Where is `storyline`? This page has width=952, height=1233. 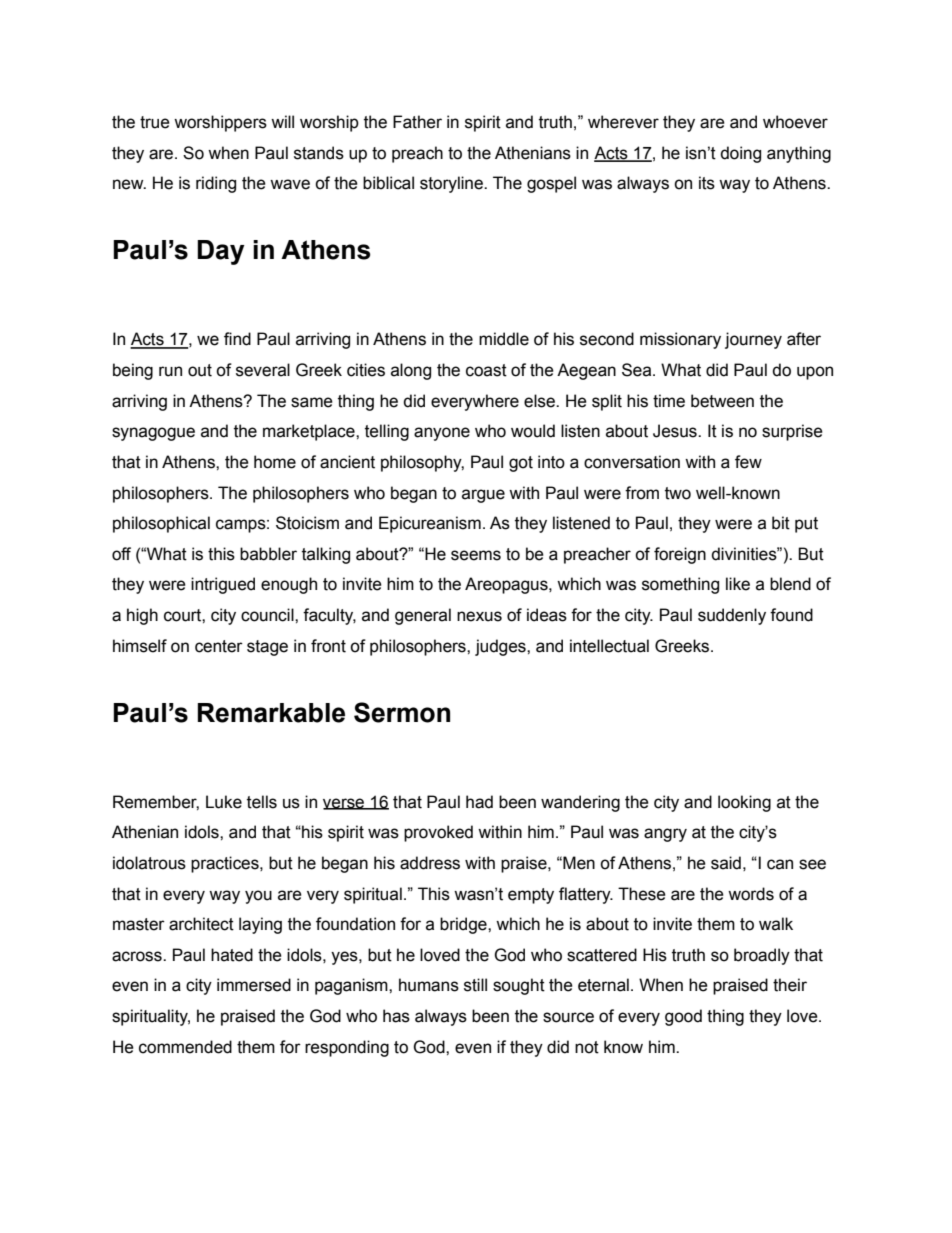 storyline is located at coordinates (452, 184).
